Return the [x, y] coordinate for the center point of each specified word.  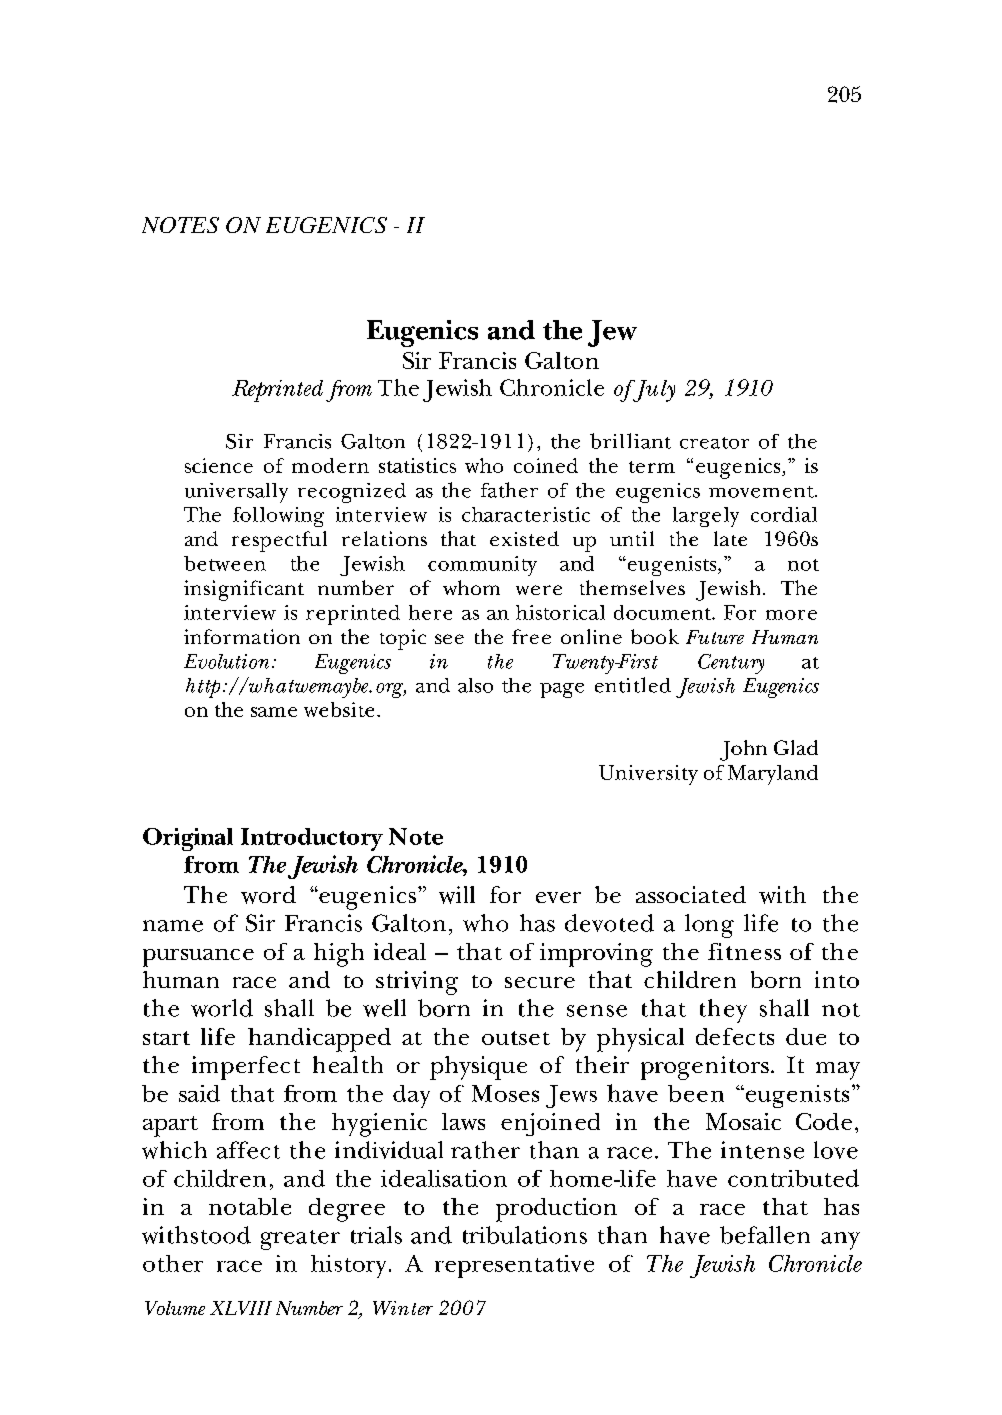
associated [691, 894]
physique [478, 1068]
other [173, 1263]
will [457, 895]
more [791, 615]
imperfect [246, 1068]
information [242, 636]
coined [546, 465]
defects [735, 1036]
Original [188, 839]
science [219, 465]
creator [714, 443]
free [531, 636]
